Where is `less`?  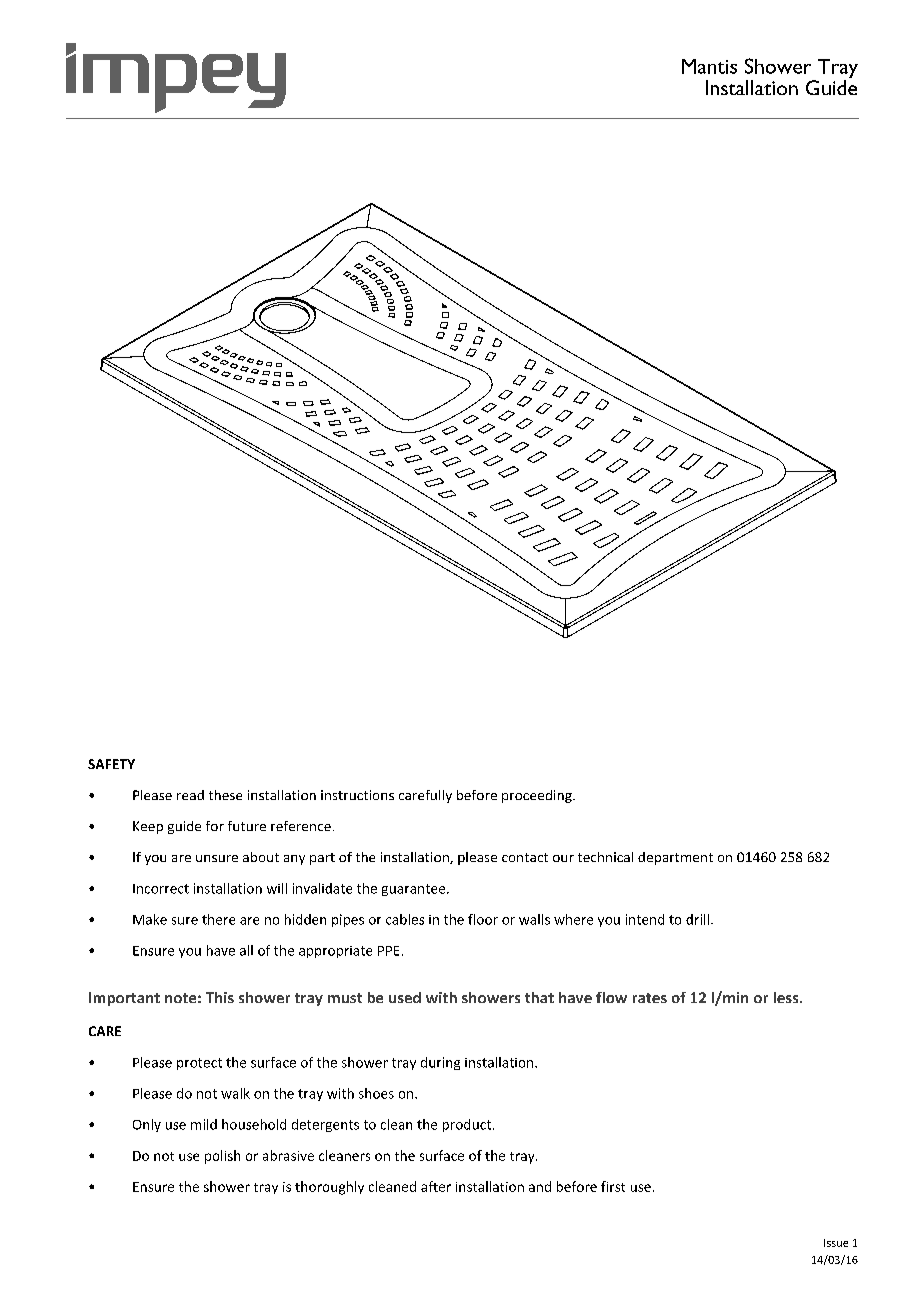 less is located at coordinates (787, 997).
